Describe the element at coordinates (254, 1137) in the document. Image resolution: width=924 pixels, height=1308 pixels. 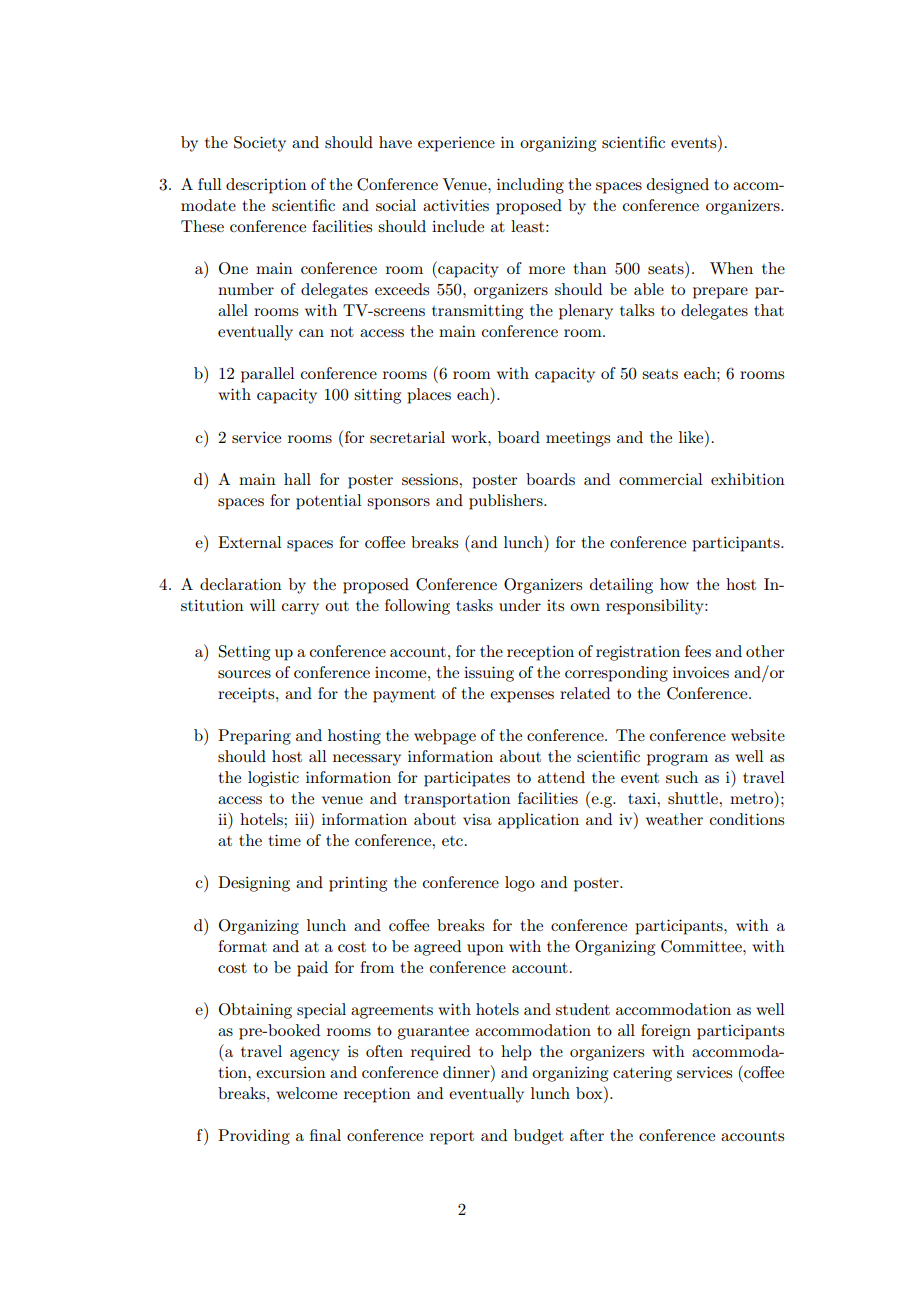
I see `Providing` at that location.
